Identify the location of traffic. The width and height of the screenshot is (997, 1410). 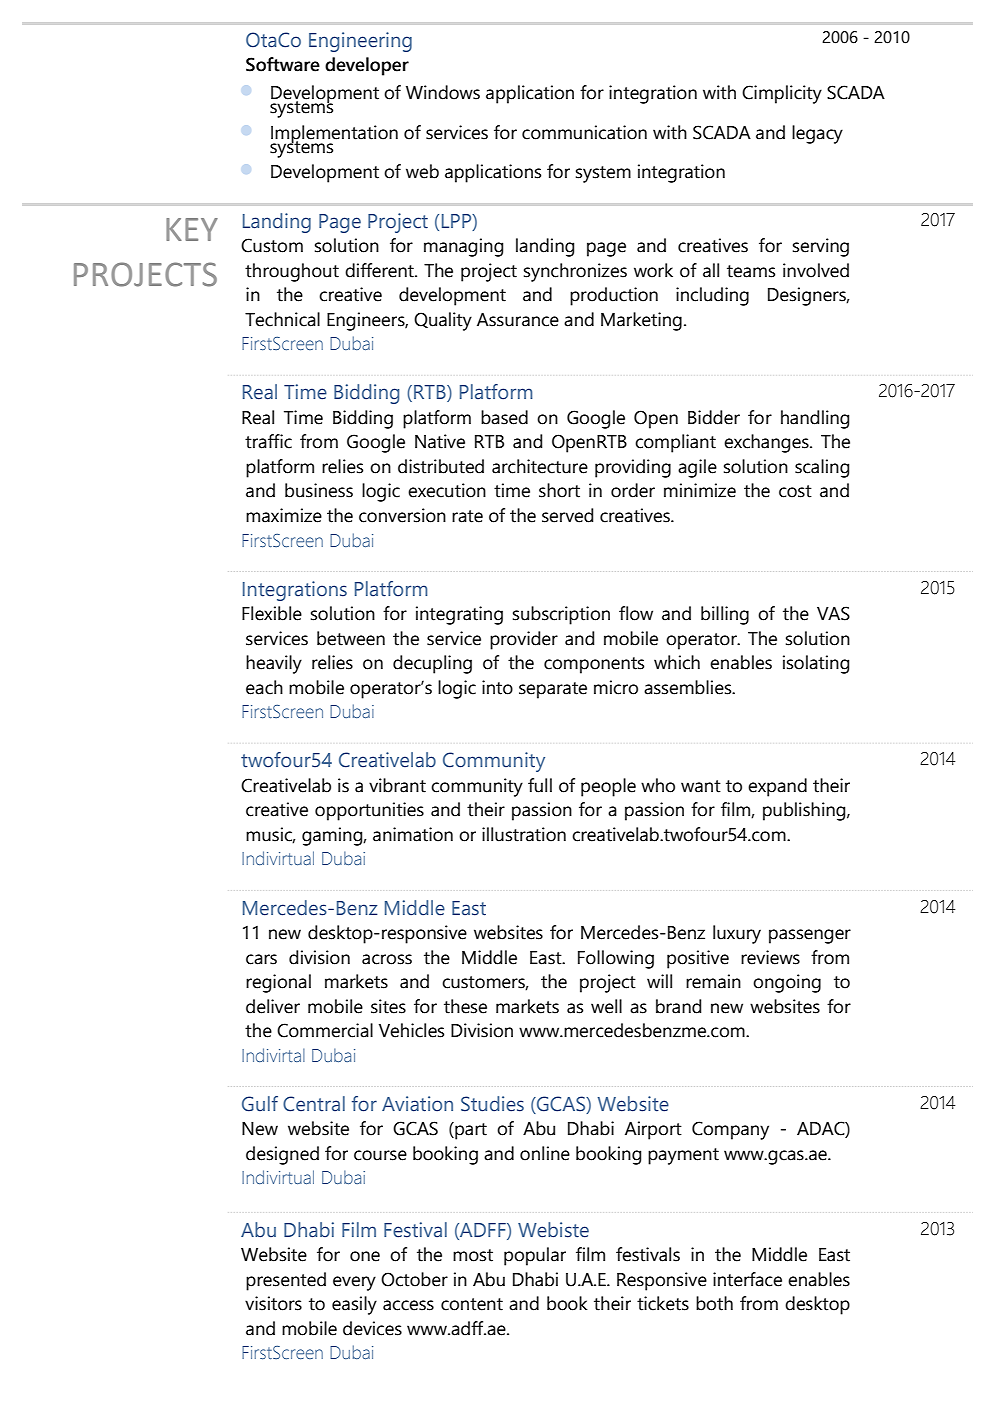
(268, 441).
